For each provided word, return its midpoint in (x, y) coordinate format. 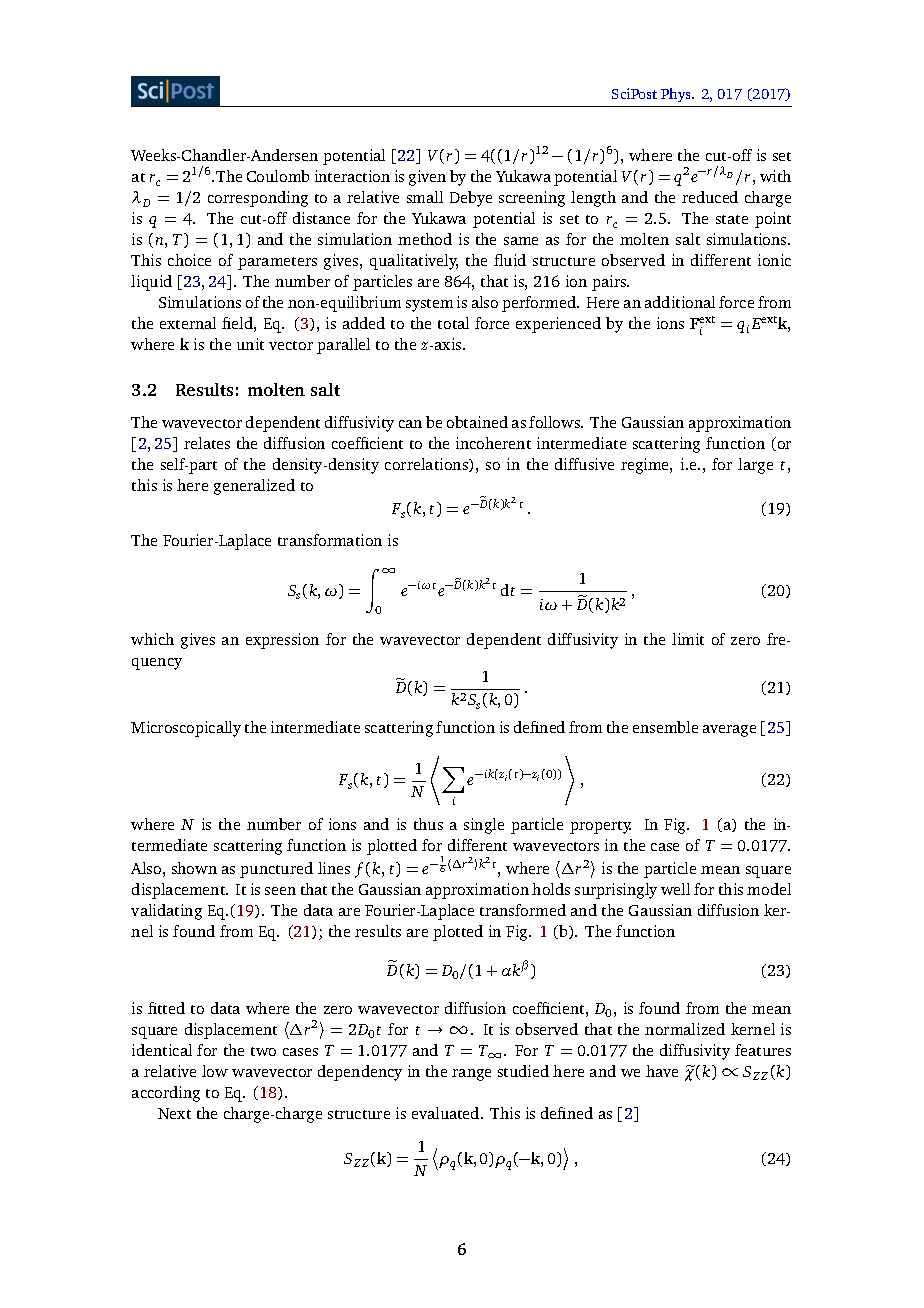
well (675, 889)
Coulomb (278, 176)
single (484, 826)
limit (688, 639)
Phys (677, 95)
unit (250, 344)
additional (680, 302)
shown (194, 868)
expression (282, 641)
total (453, 323)
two (263, 1051)
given (427, 178)
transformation (330, 540)
